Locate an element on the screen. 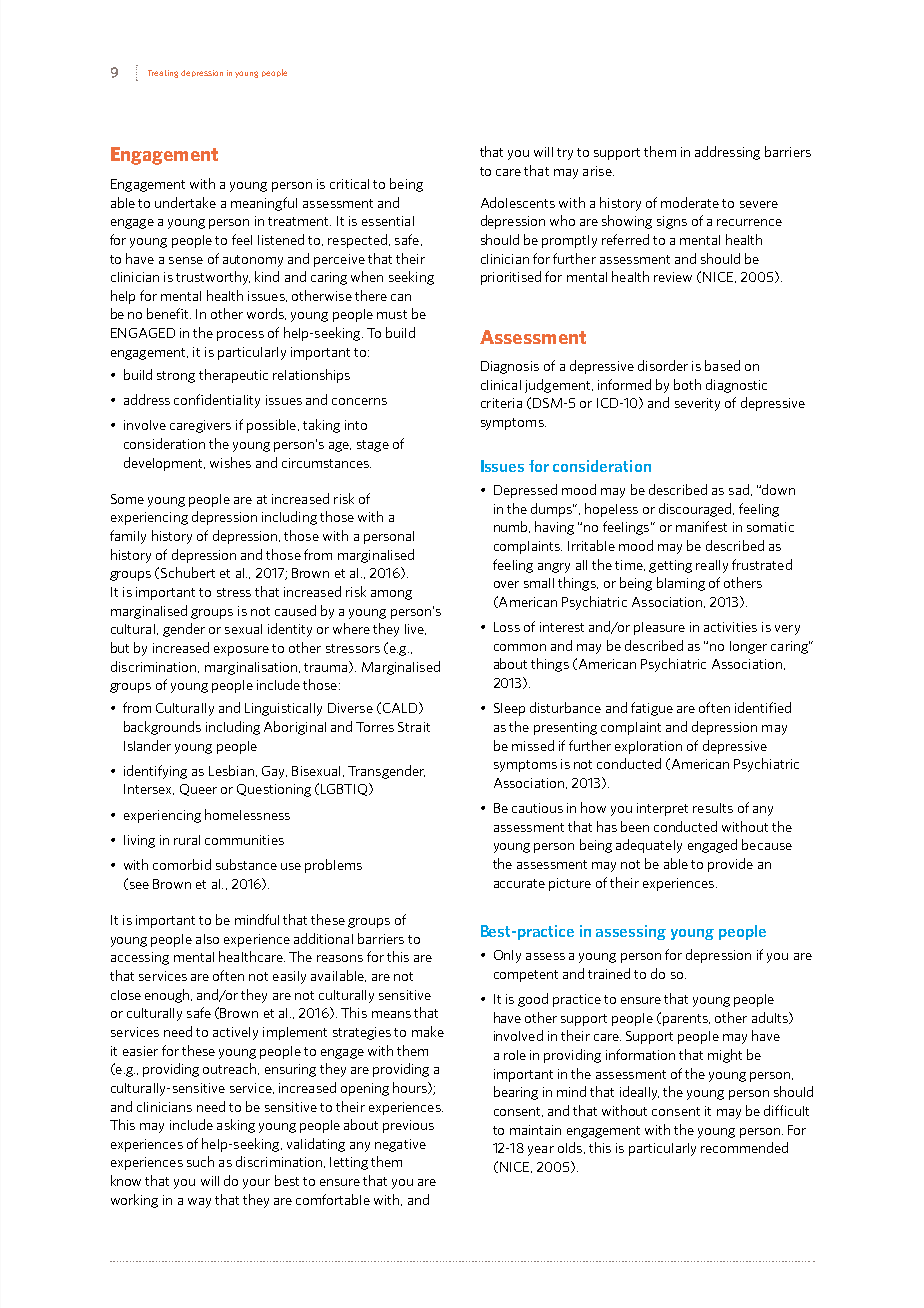 The image size is (924, 1308). Treating is located at coordinates (163, 74).
